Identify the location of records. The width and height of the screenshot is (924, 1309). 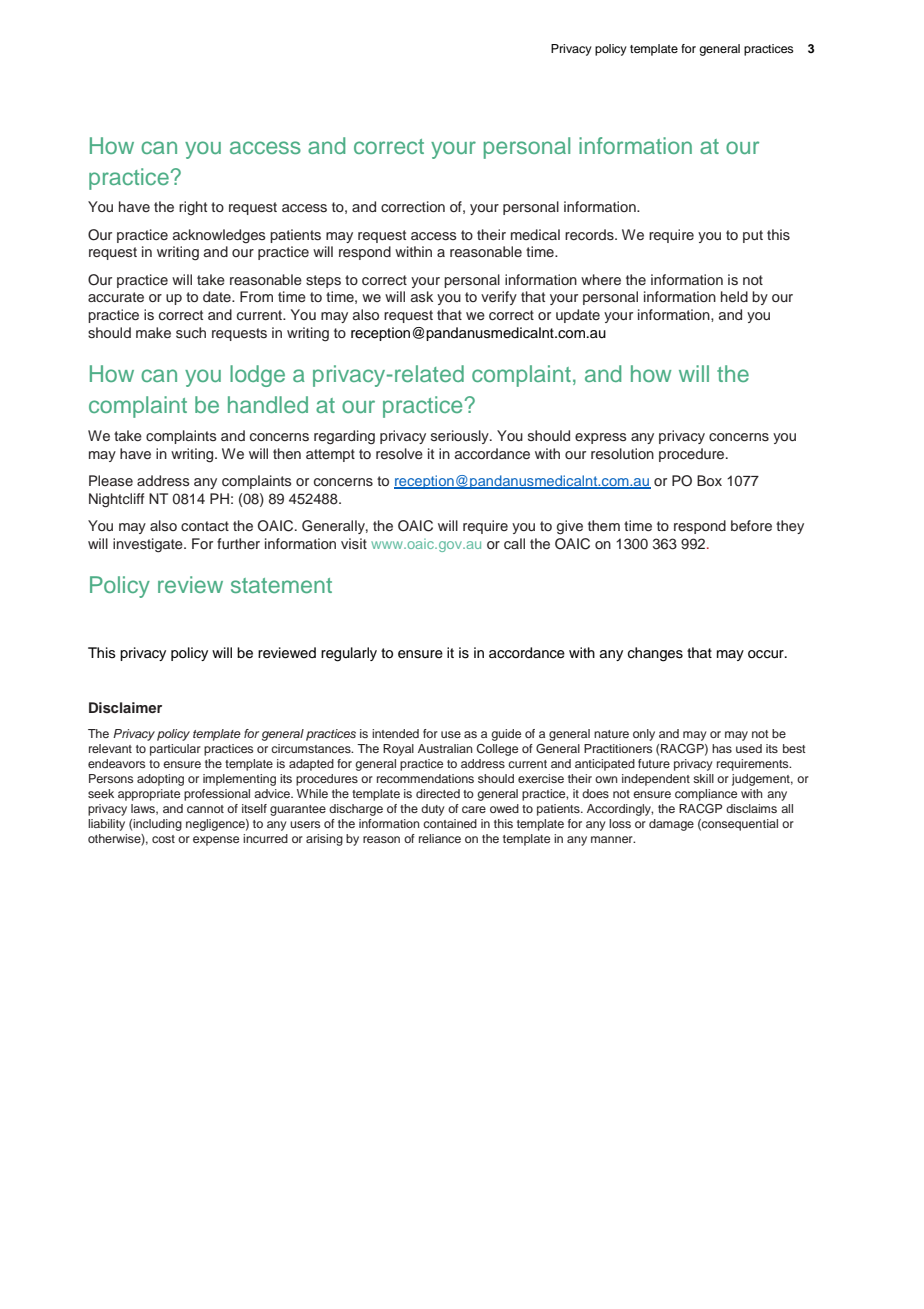
(590, 235).
